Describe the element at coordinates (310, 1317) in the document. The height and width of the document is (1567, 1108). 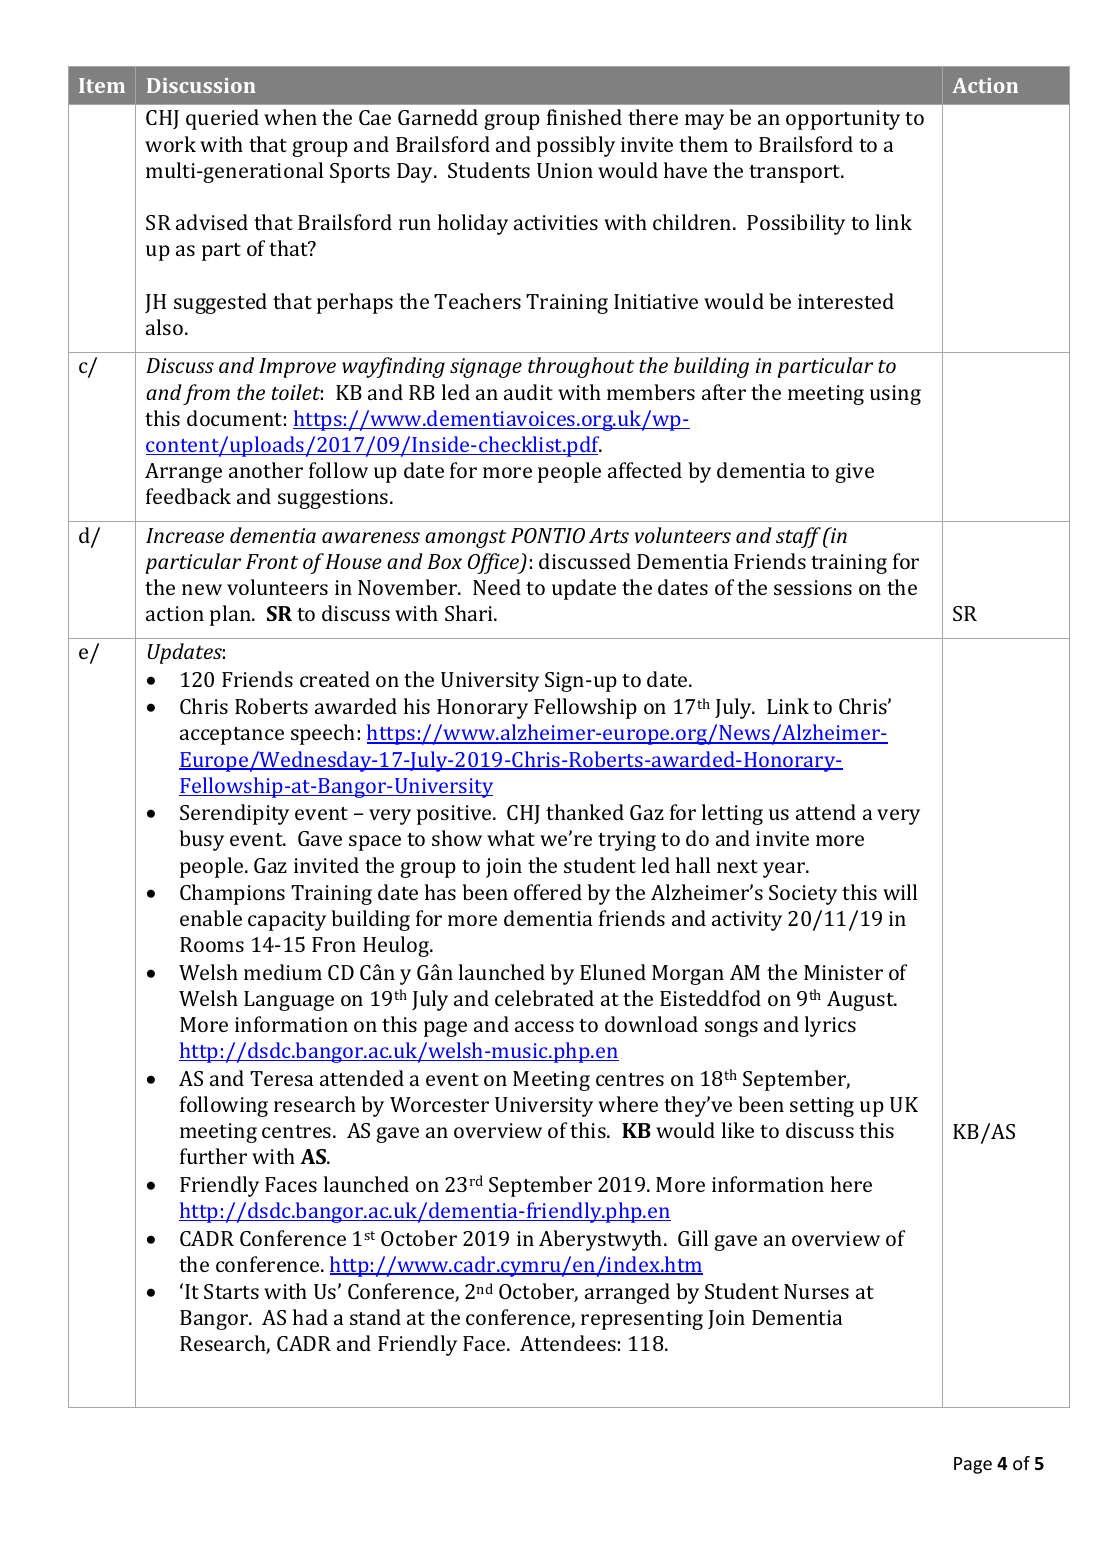
I see `had` at that location.
